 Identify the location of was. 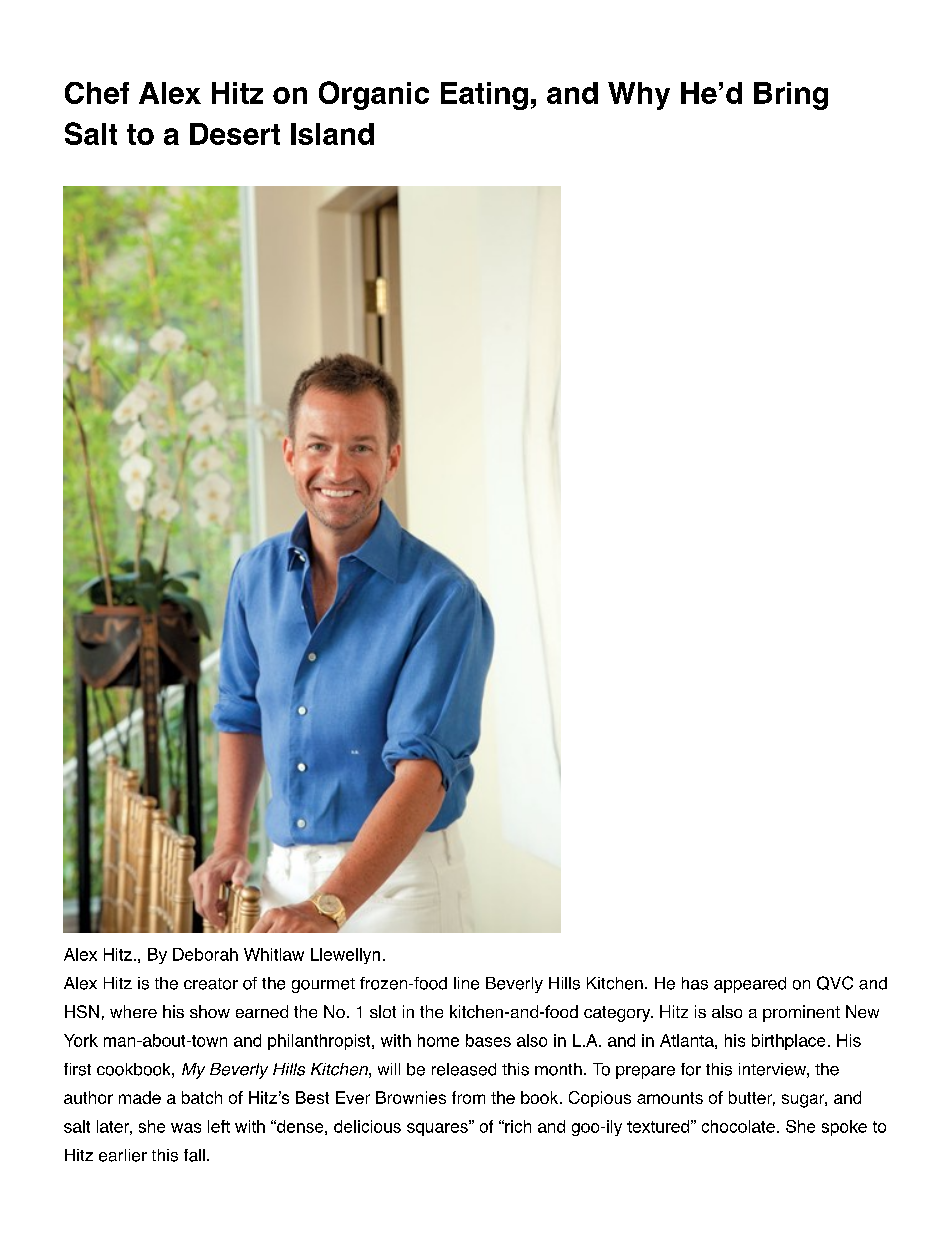
(186, 1128).
